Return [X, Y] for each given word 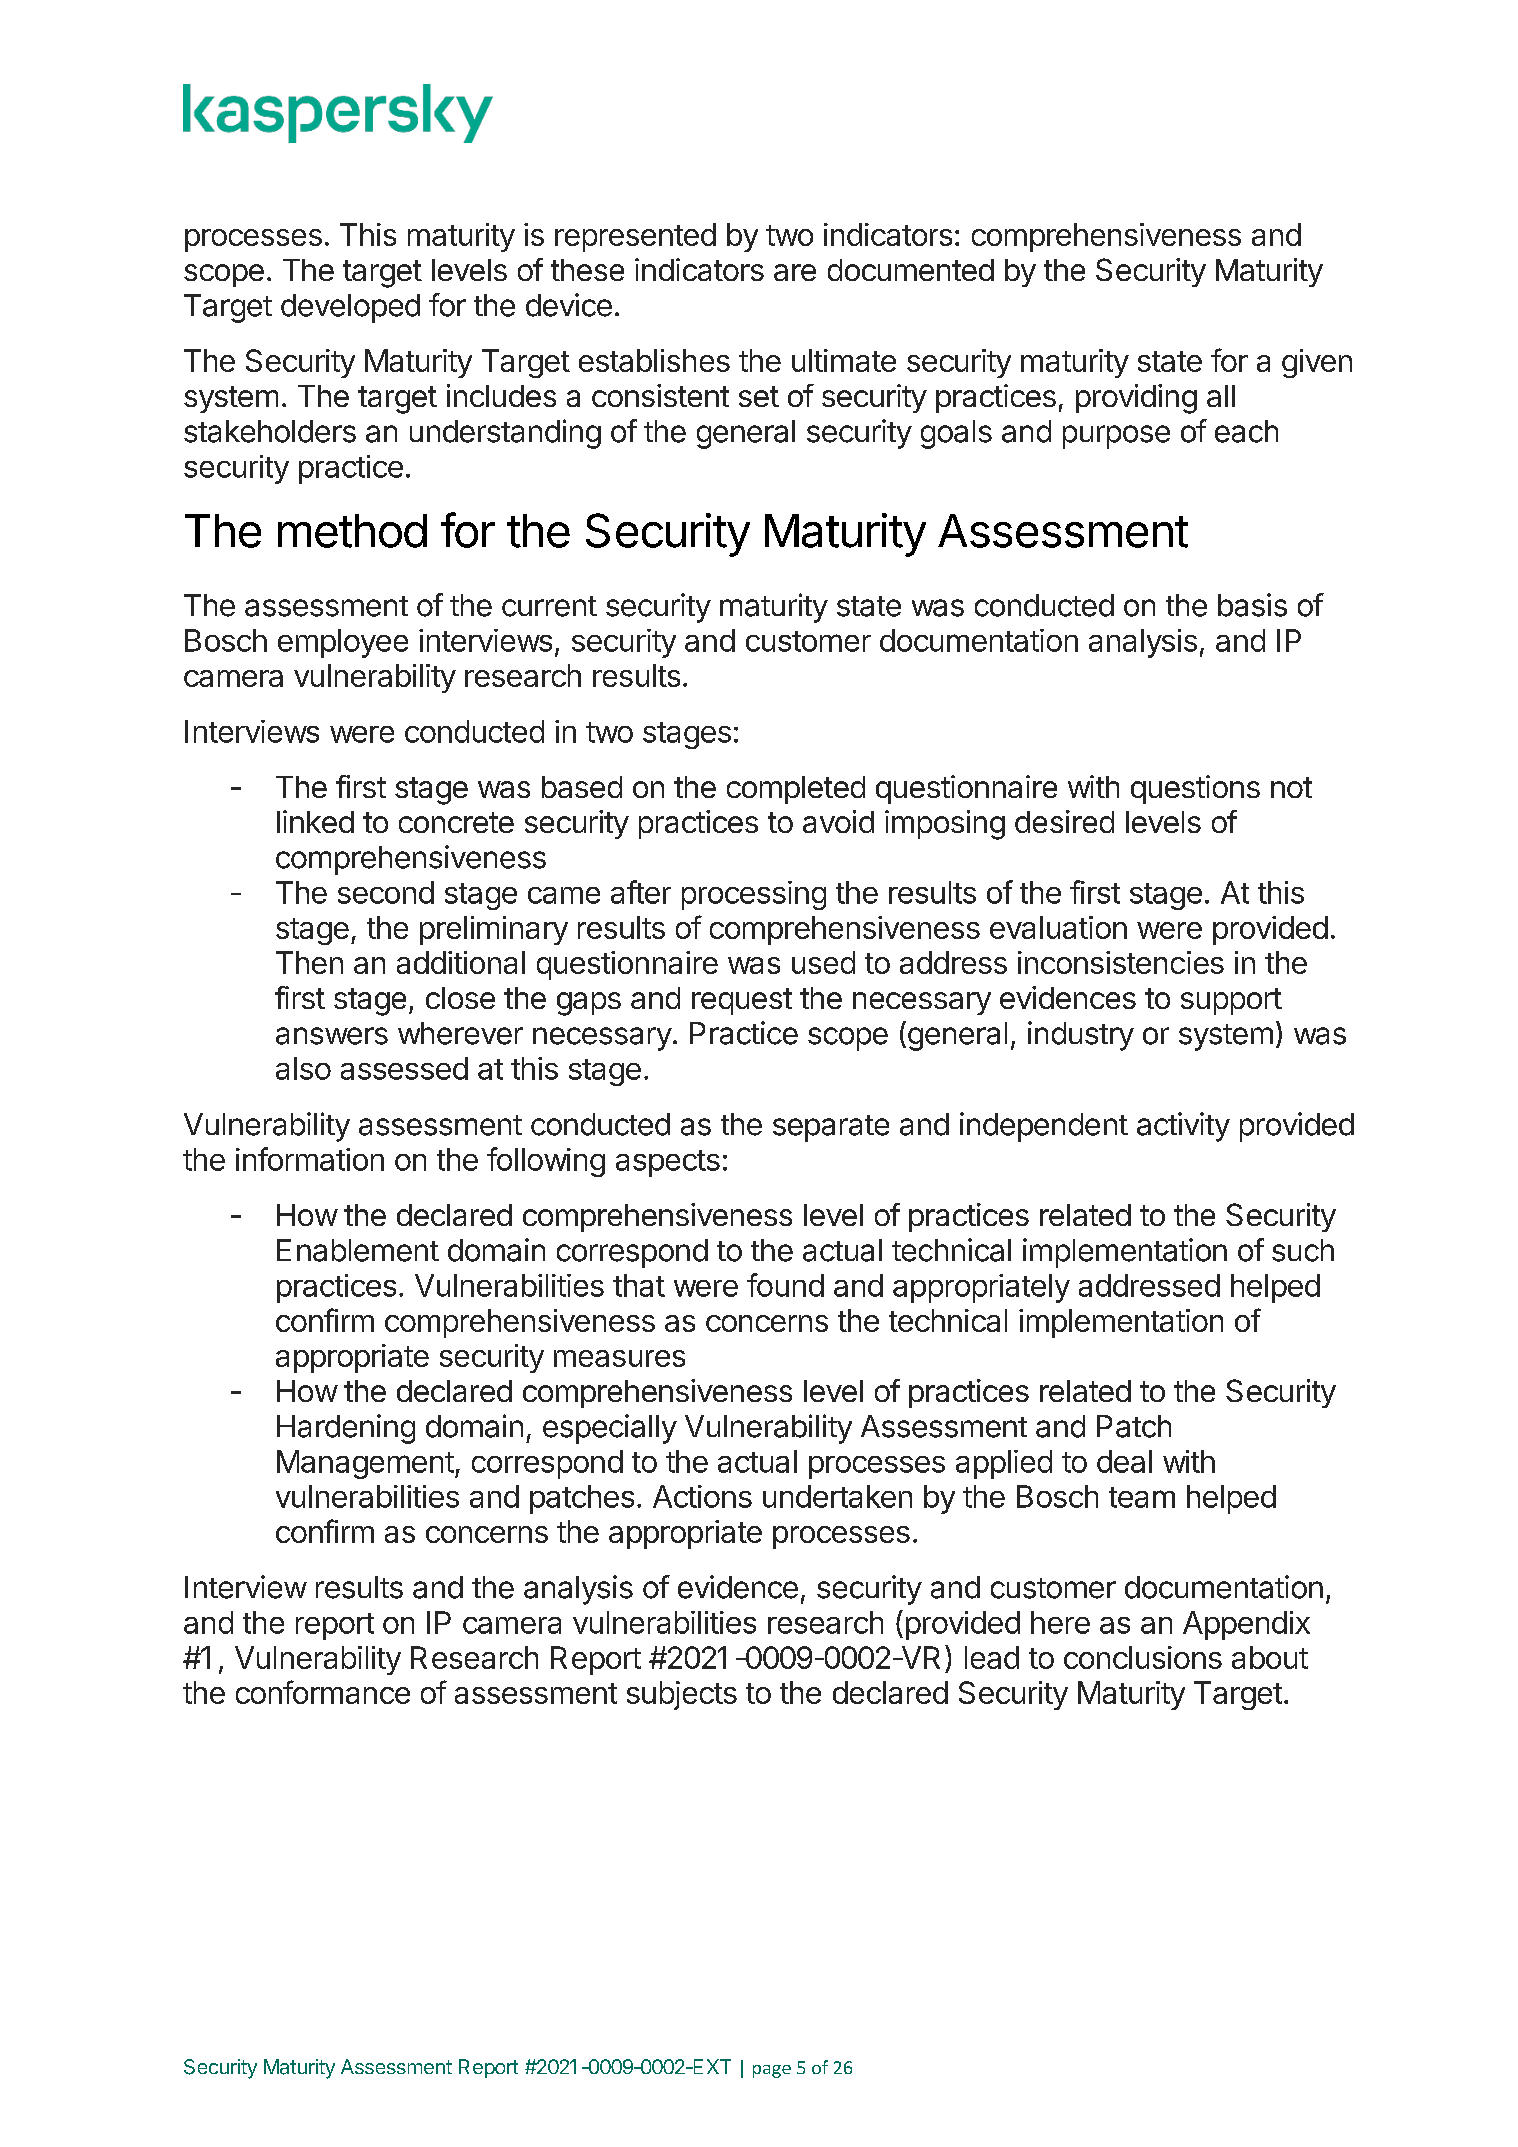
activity [1183, 1127]
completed [796, 790]
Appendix [1246, 1625]
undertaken [837, 1496]
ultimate [844, 360]
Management [365, 1464]
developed [350, 308]
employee [343, 643]
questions [1195, 789]
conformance [323, 1692]
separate [831, 1128]
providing [1136, 399]
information [310, 1159]
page [772, 2071]
